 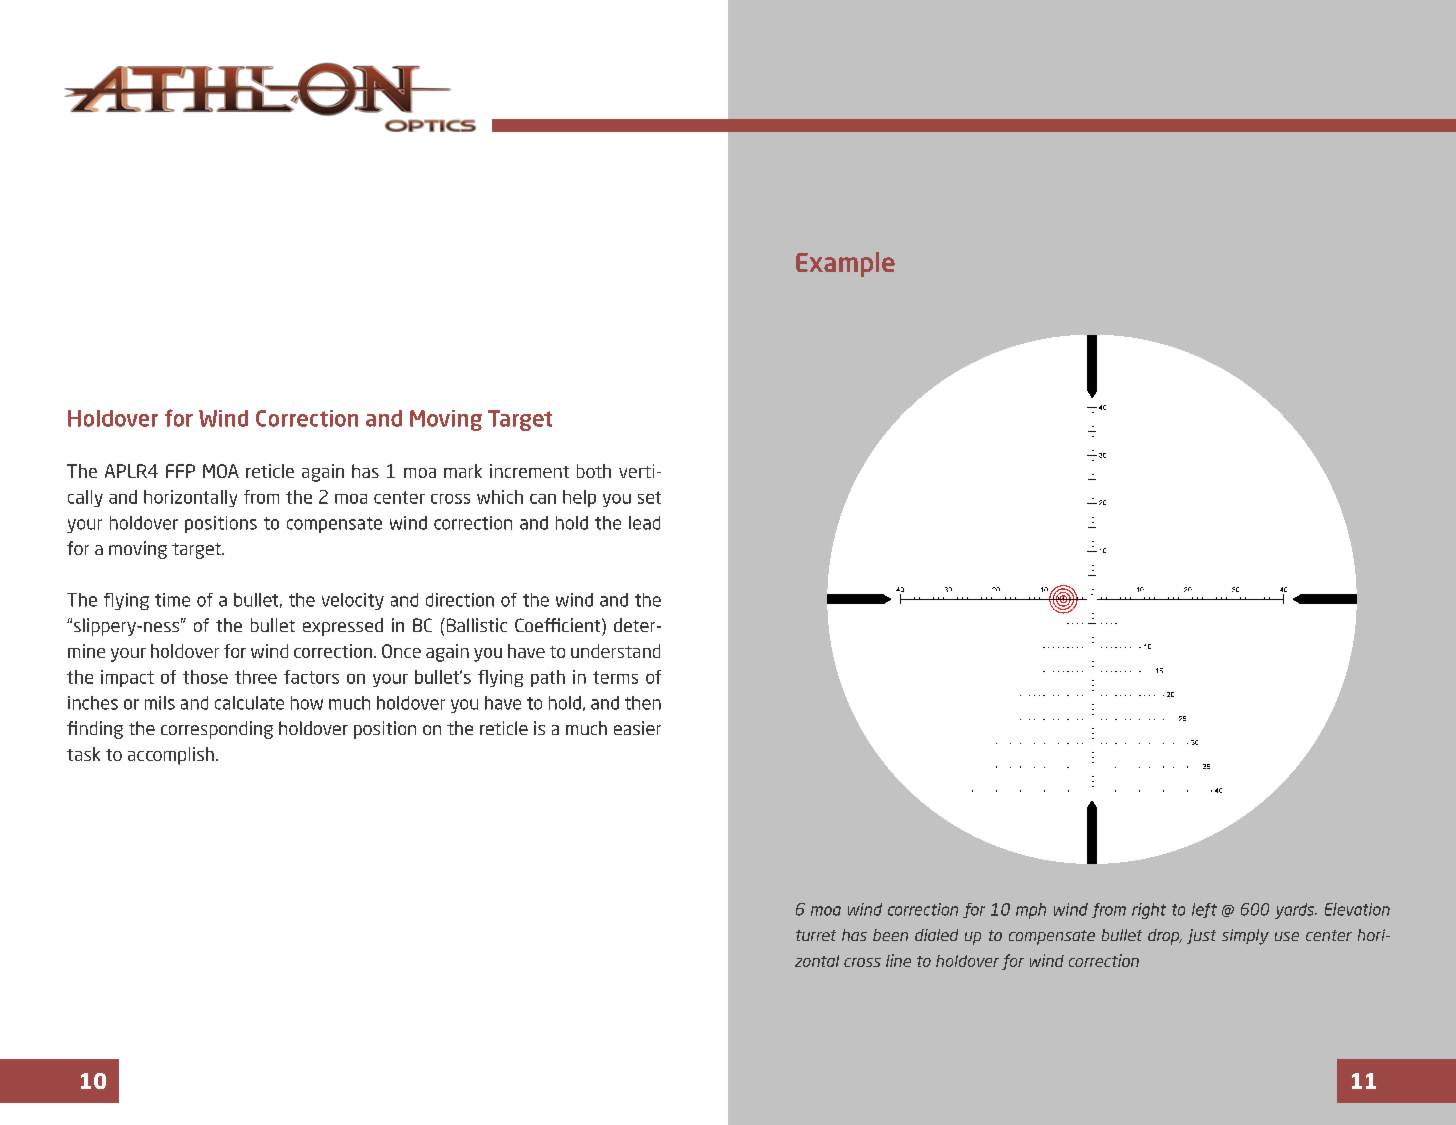 What do you see at coordinates (845, 264) in the screenshot?
I see `Example` at bounding box center [845, 264].
